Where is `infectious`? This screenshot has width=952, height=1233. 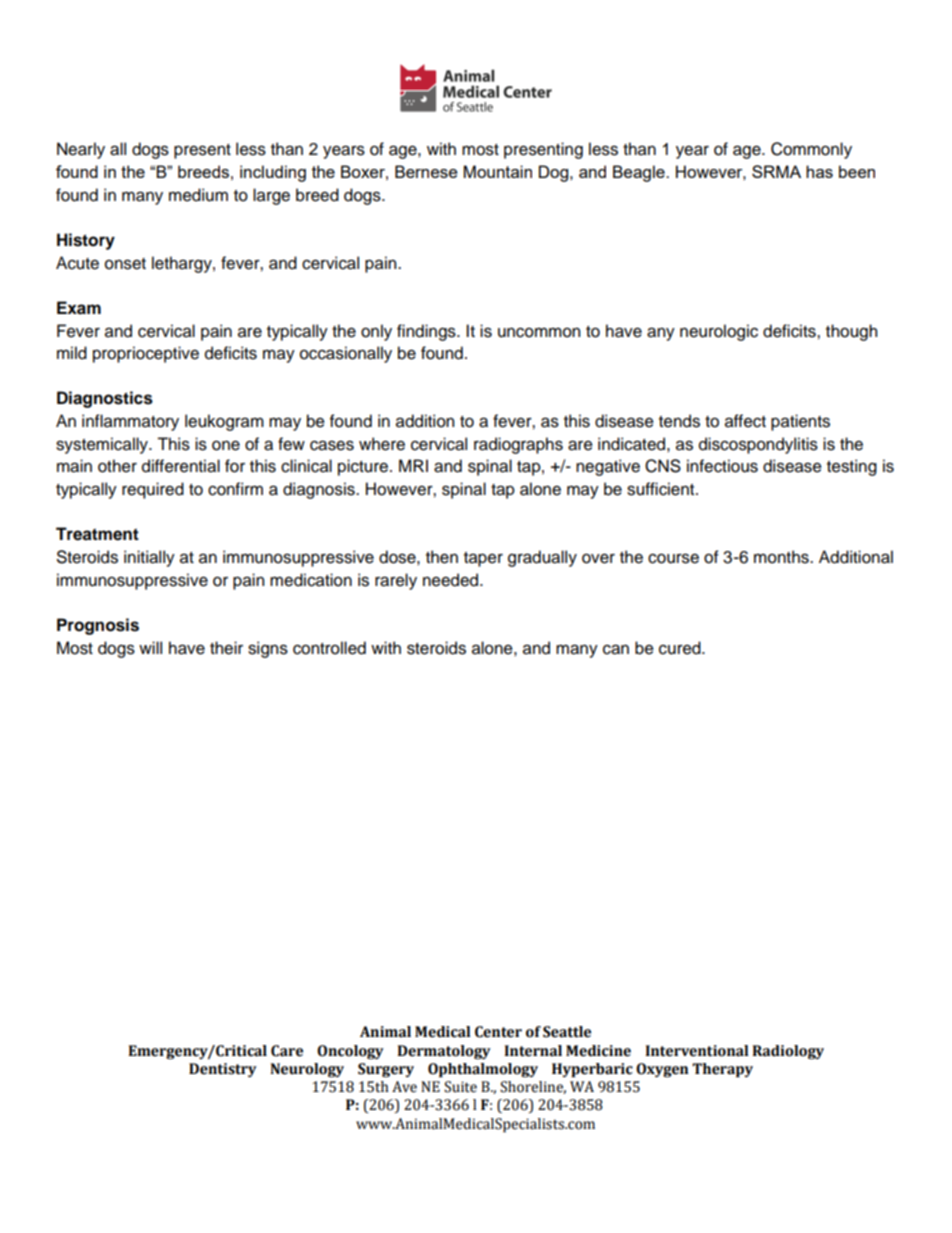 infectious is located at coordinates (722, 466).
